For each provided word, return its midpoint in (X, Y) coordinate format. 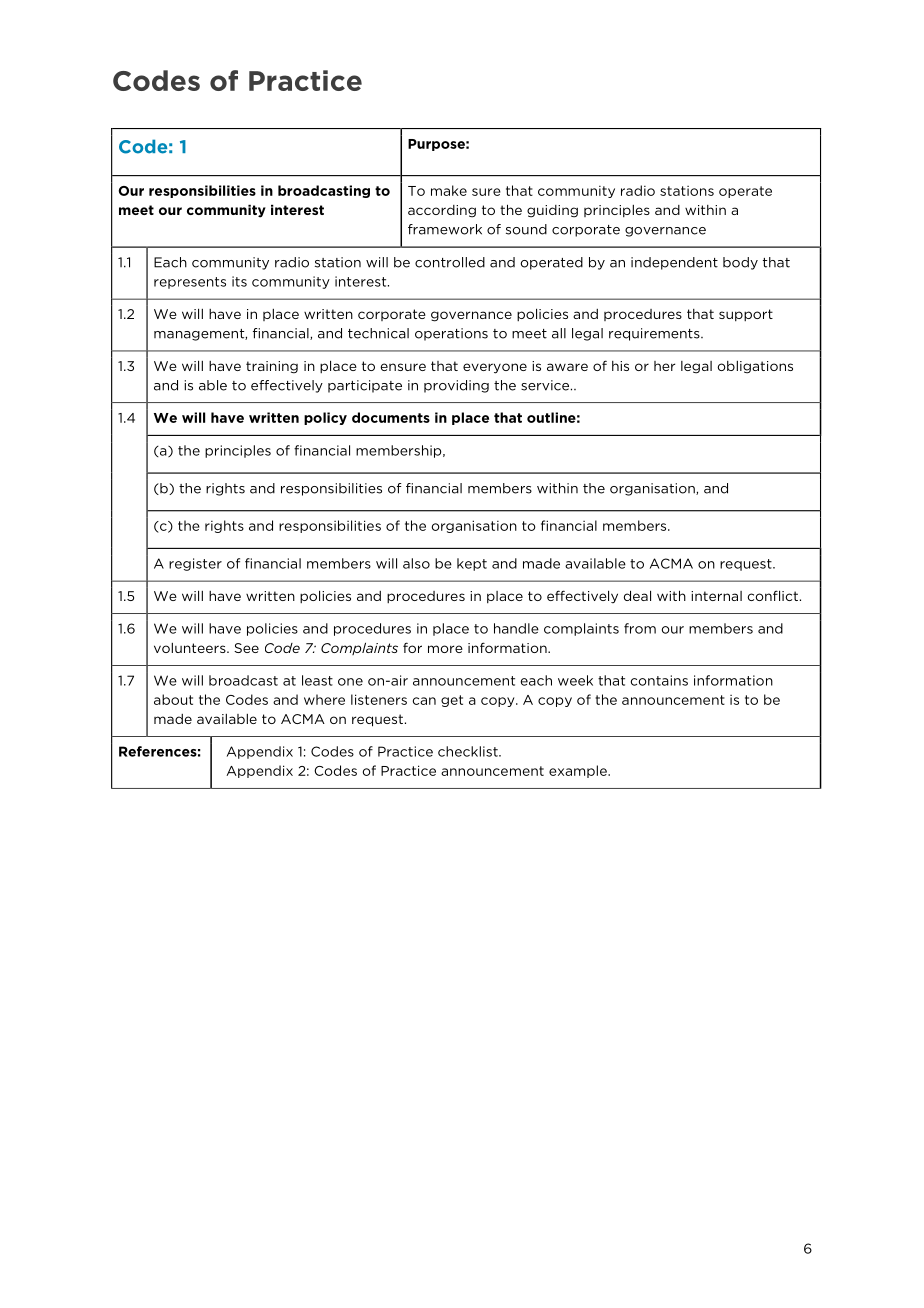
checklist (469, 751)
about (173, 699)
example (579, 771)
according (442, 211)
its (239, 281)
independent (674, 263)
